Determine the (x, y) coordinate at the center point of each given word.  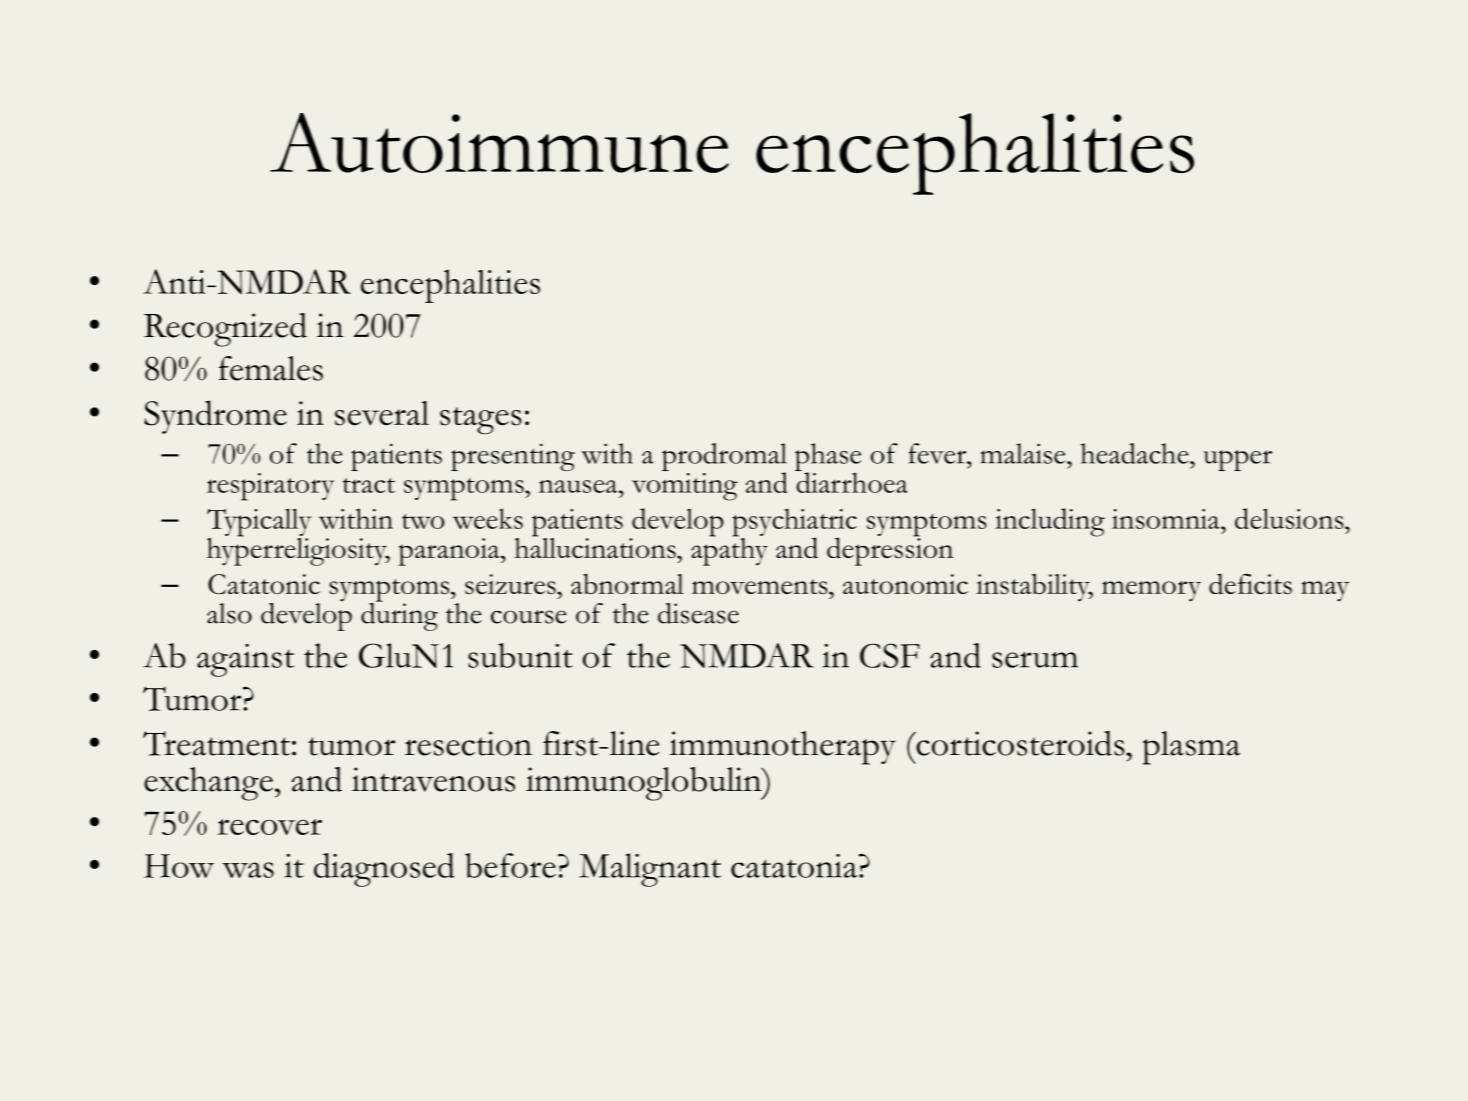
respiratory (270, 487)
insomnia (1167, 519)
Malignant (650, 870)
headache (1135, 453)
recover (270, 827)
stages (481, 421)
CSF (890, 655)
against (245, 660)
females (271, 368)
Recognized (225, 330)
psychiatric (794, 523)
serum (1035, 660)
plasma (1191, 748)
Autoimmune (499, 143)
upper (1237, 460)
